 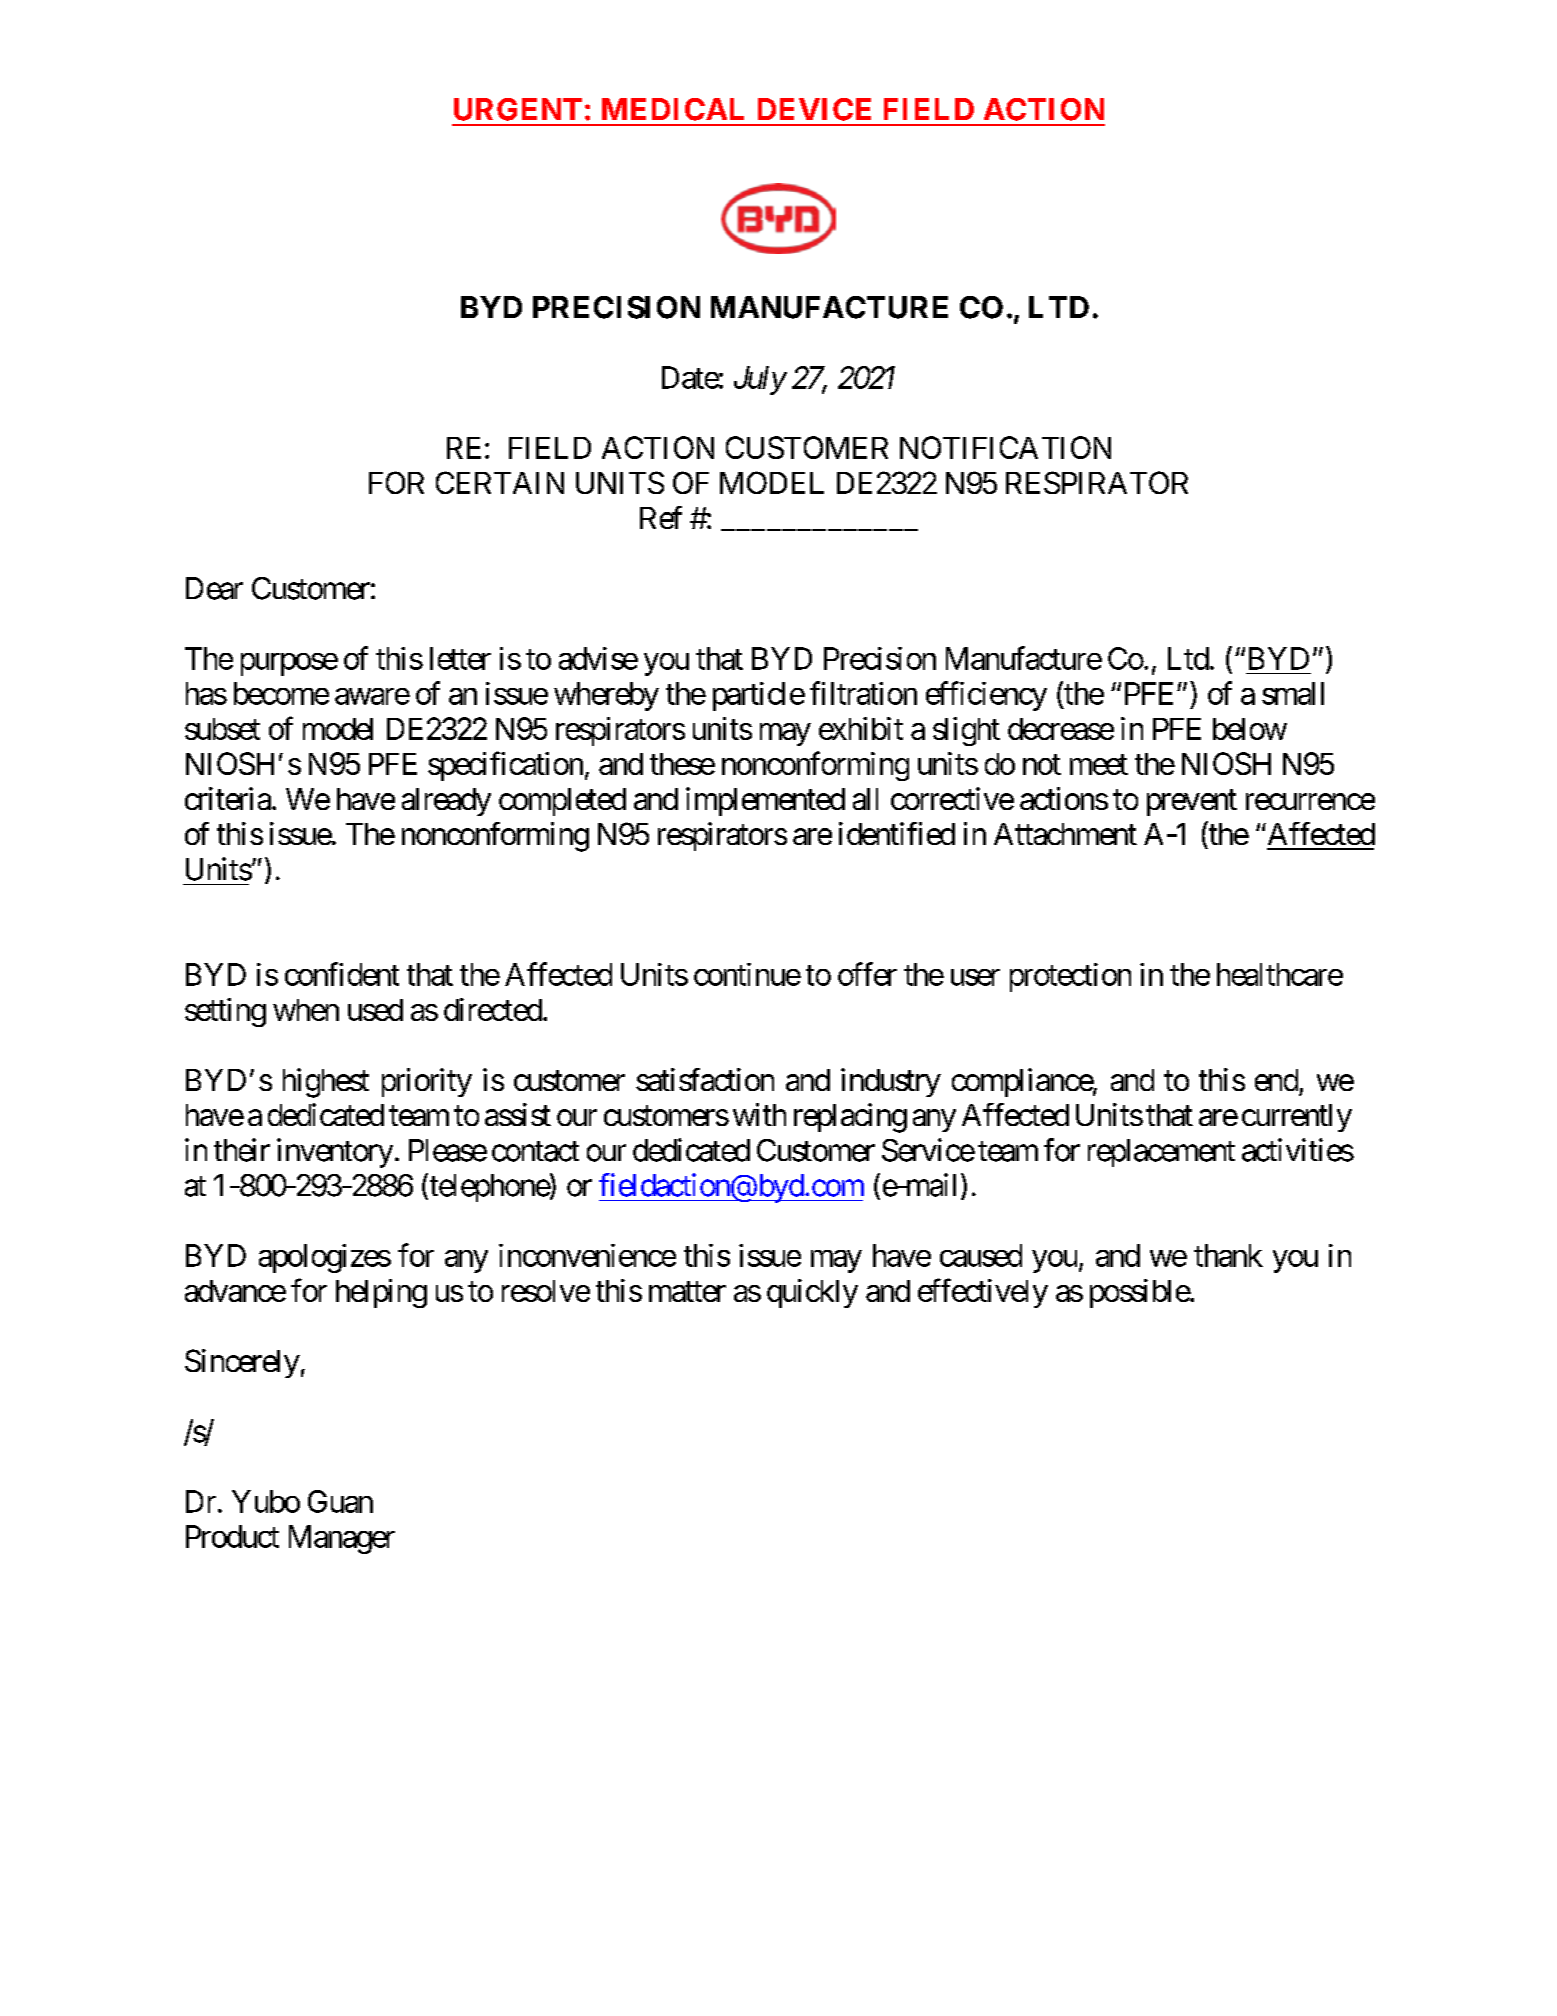 What do you see at coordinates (1293, 693) in the screenshot?
I see `small` at bounding box center [1293, 693].
